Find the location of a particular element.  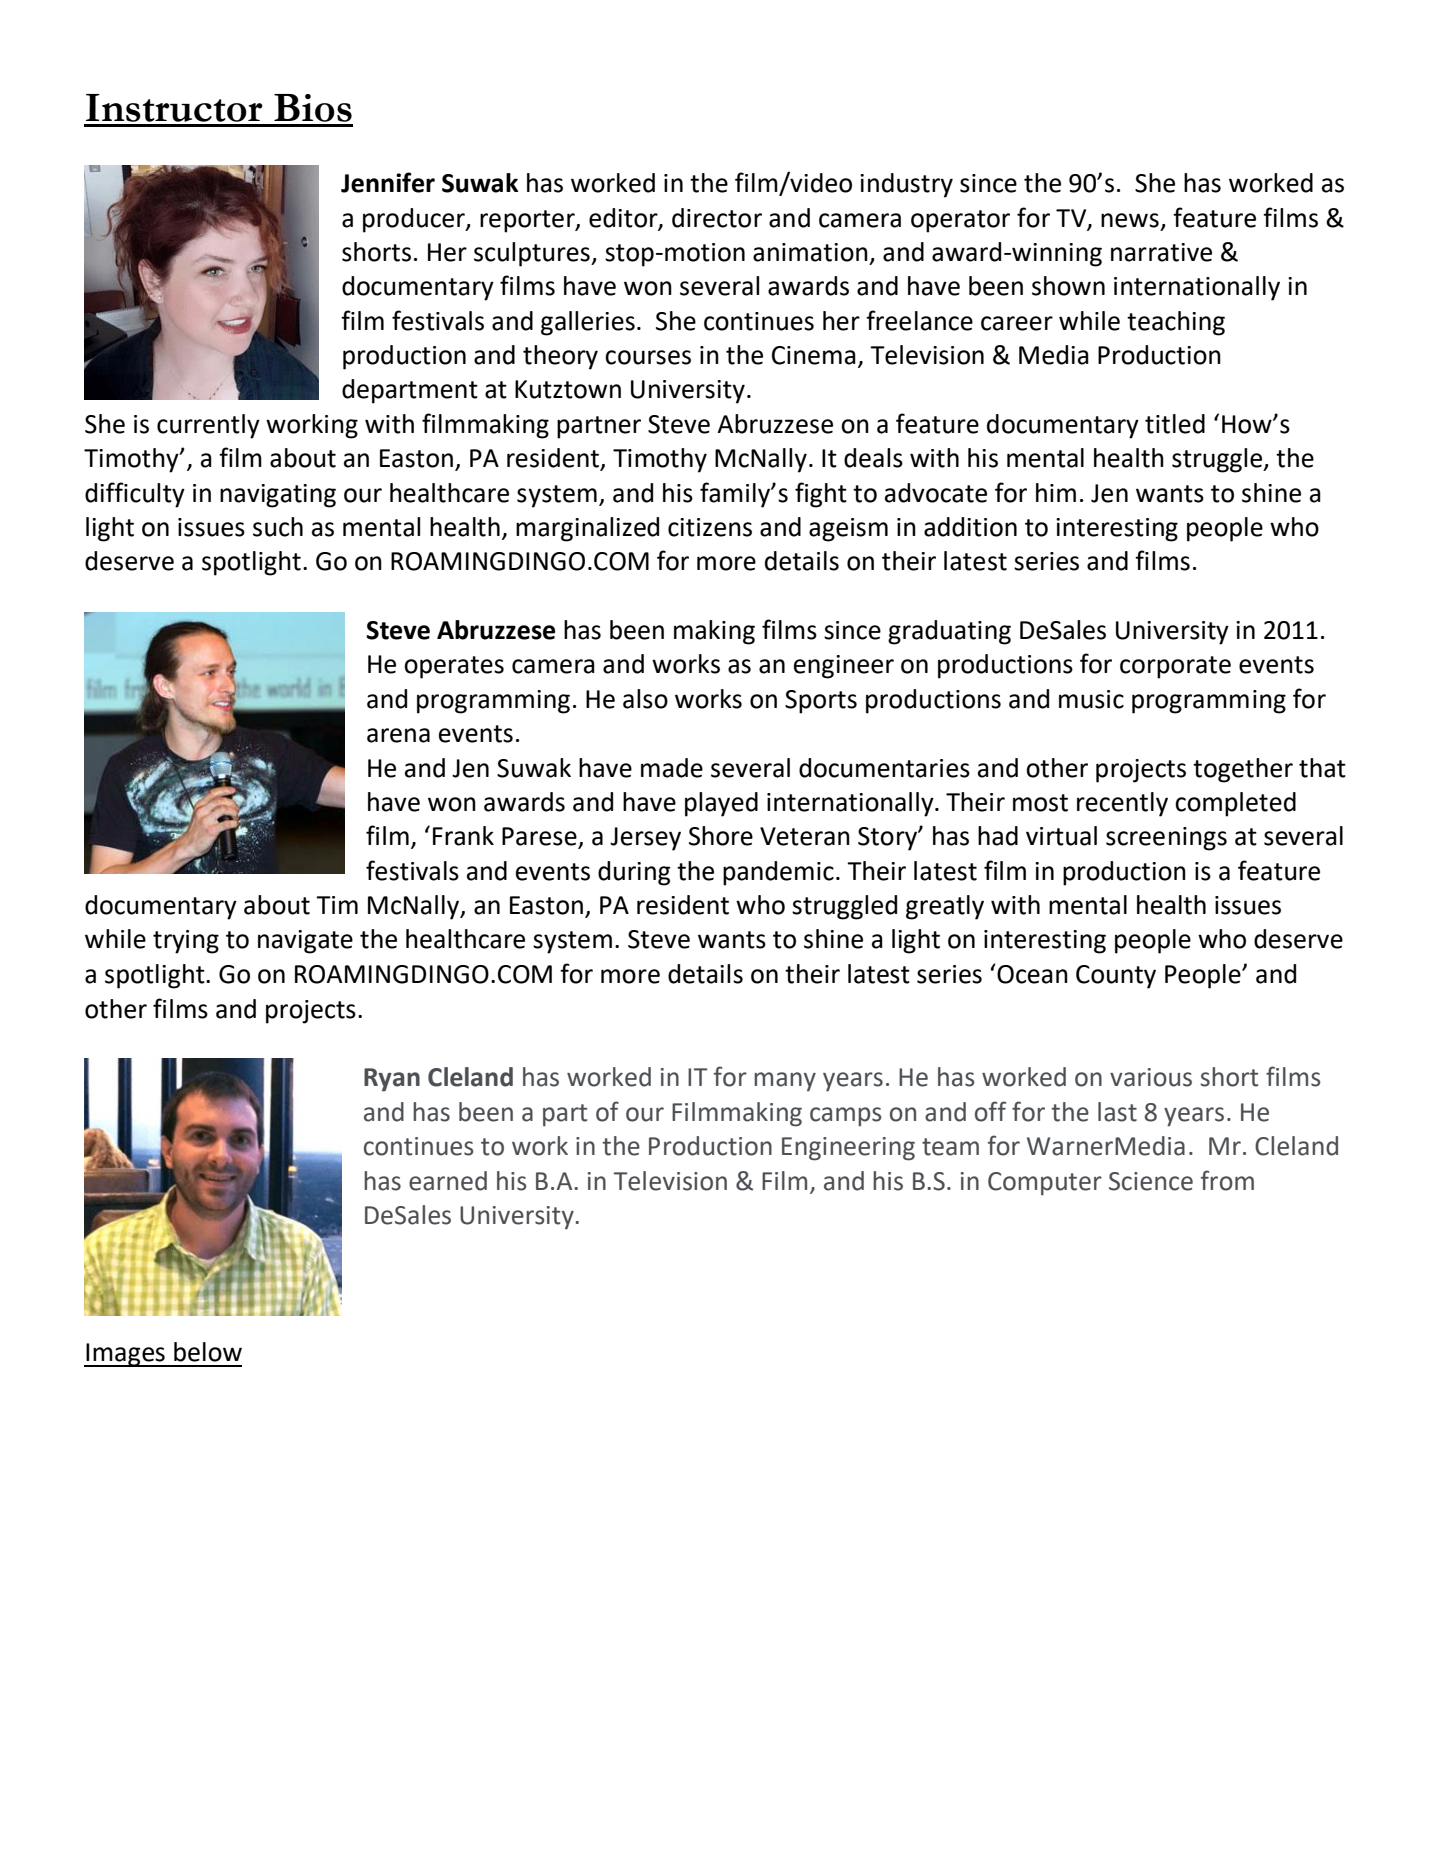

earned is located at coordinates (448, 1181).
